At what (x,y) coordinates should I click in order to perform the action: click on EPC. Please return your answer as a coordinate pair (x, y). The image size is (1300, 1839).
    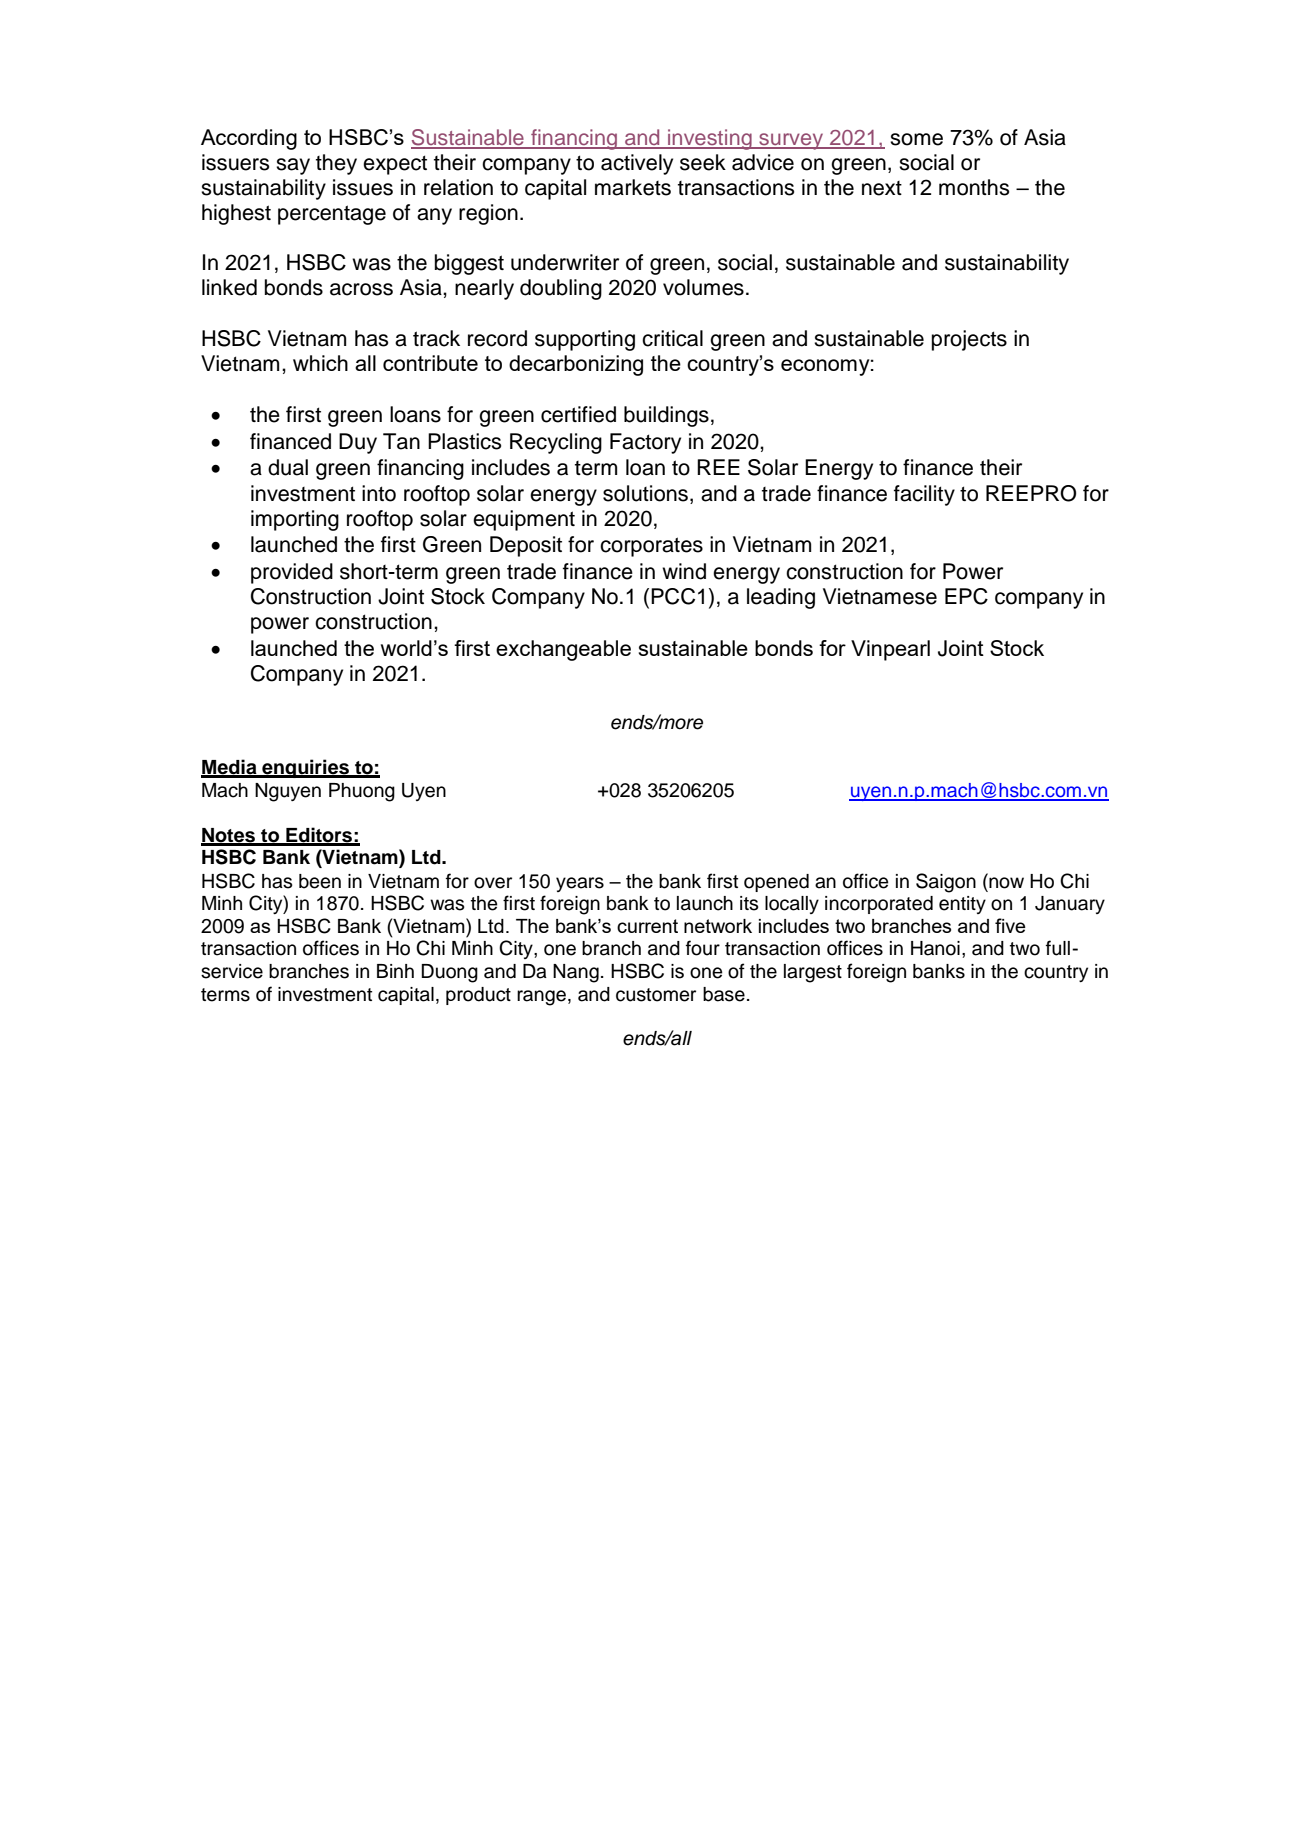
    Looking at the image, I should click on (966, 596).
